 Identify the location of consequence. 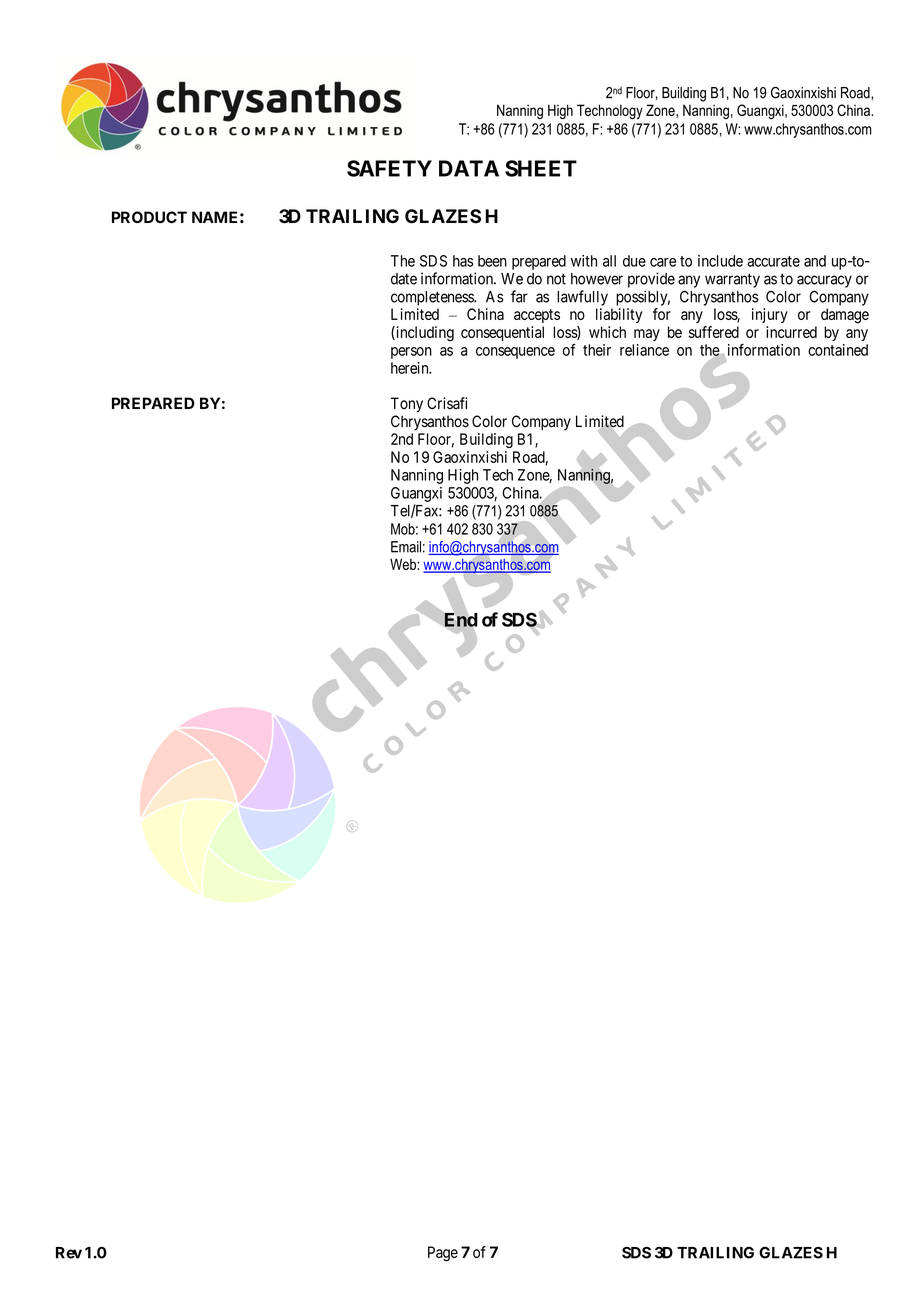
(515, 353).
